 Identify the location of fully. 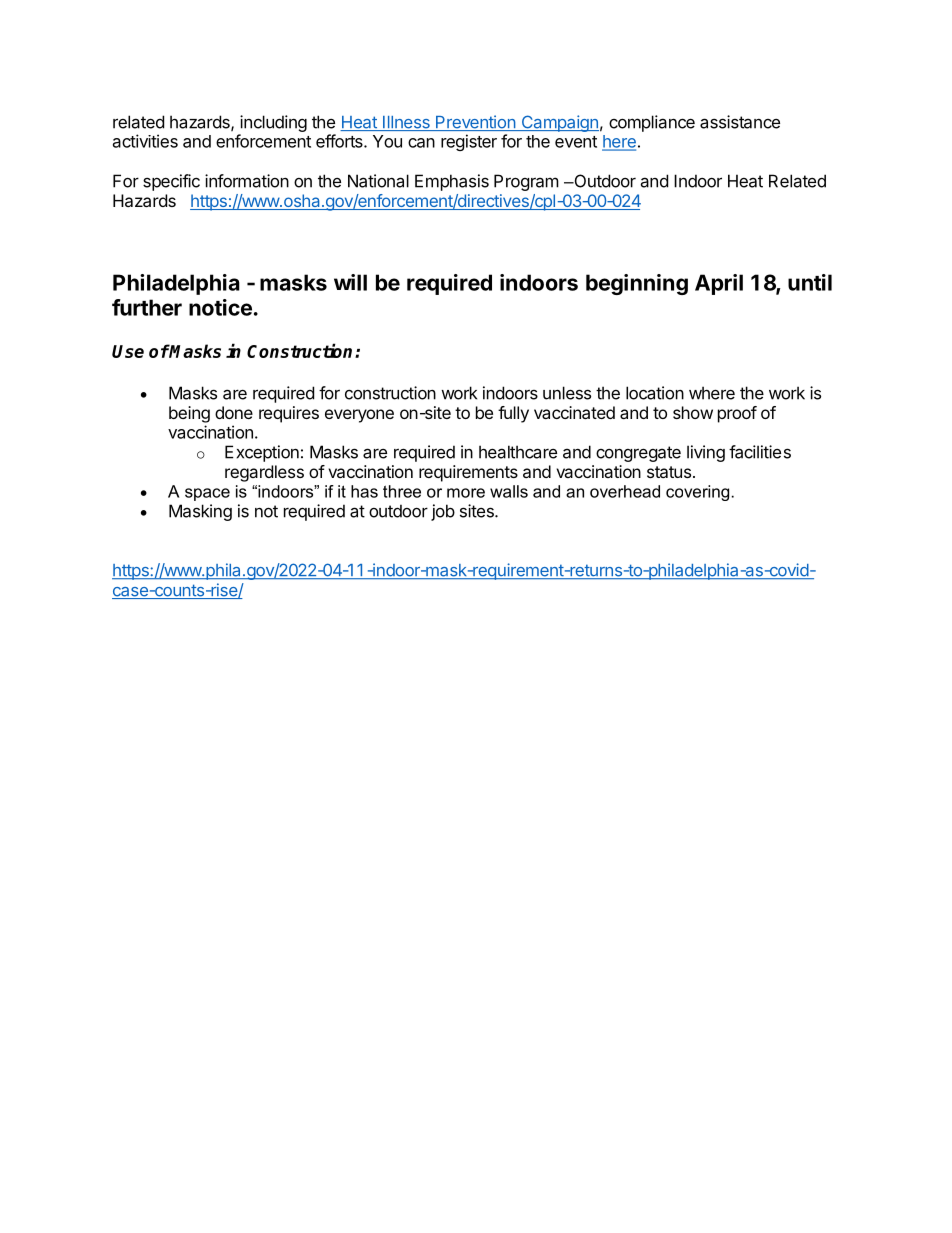
(513, 414).
